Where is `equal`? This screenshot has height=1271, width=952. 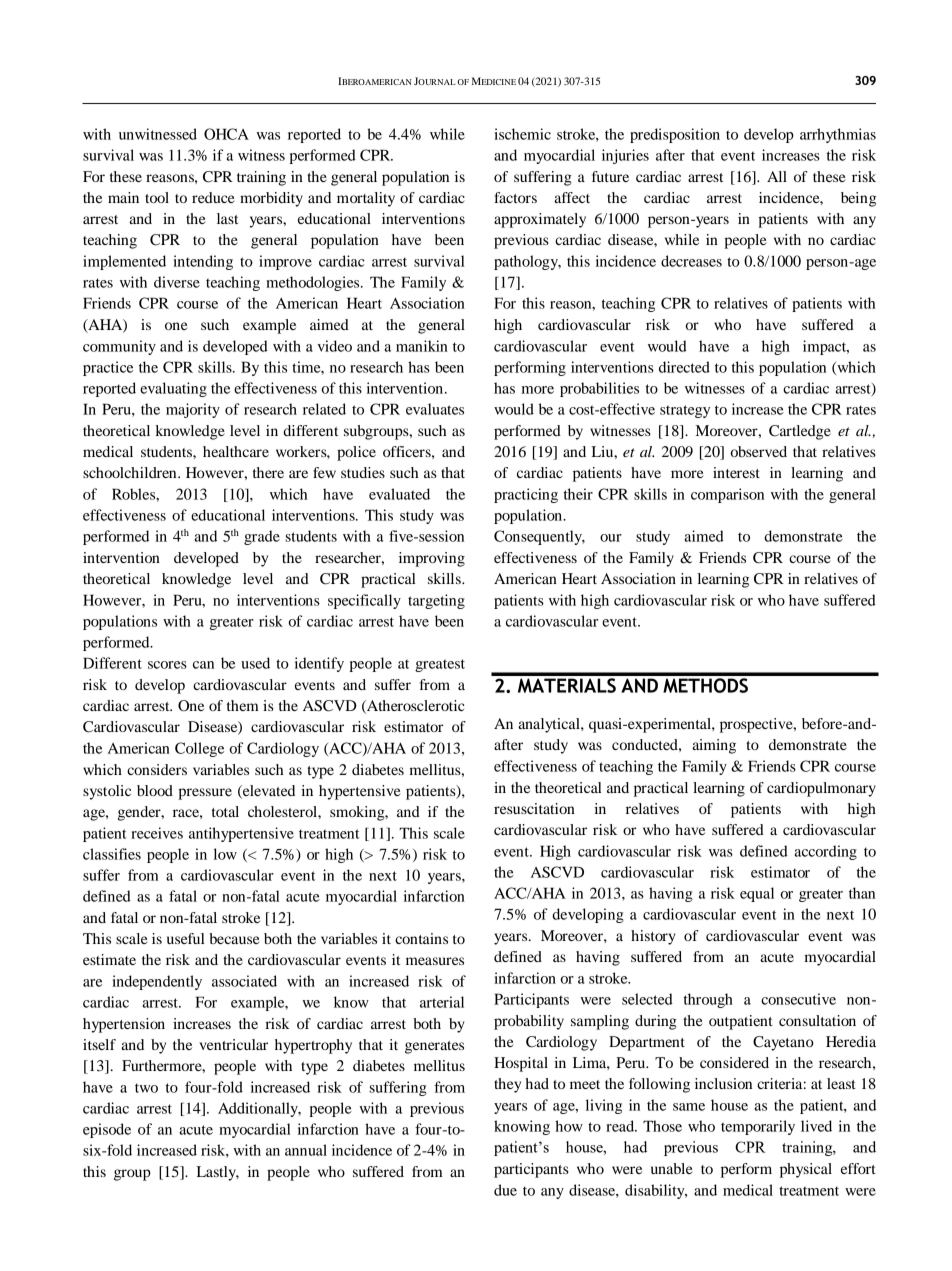
equal is located at coordinates (757, 894).
